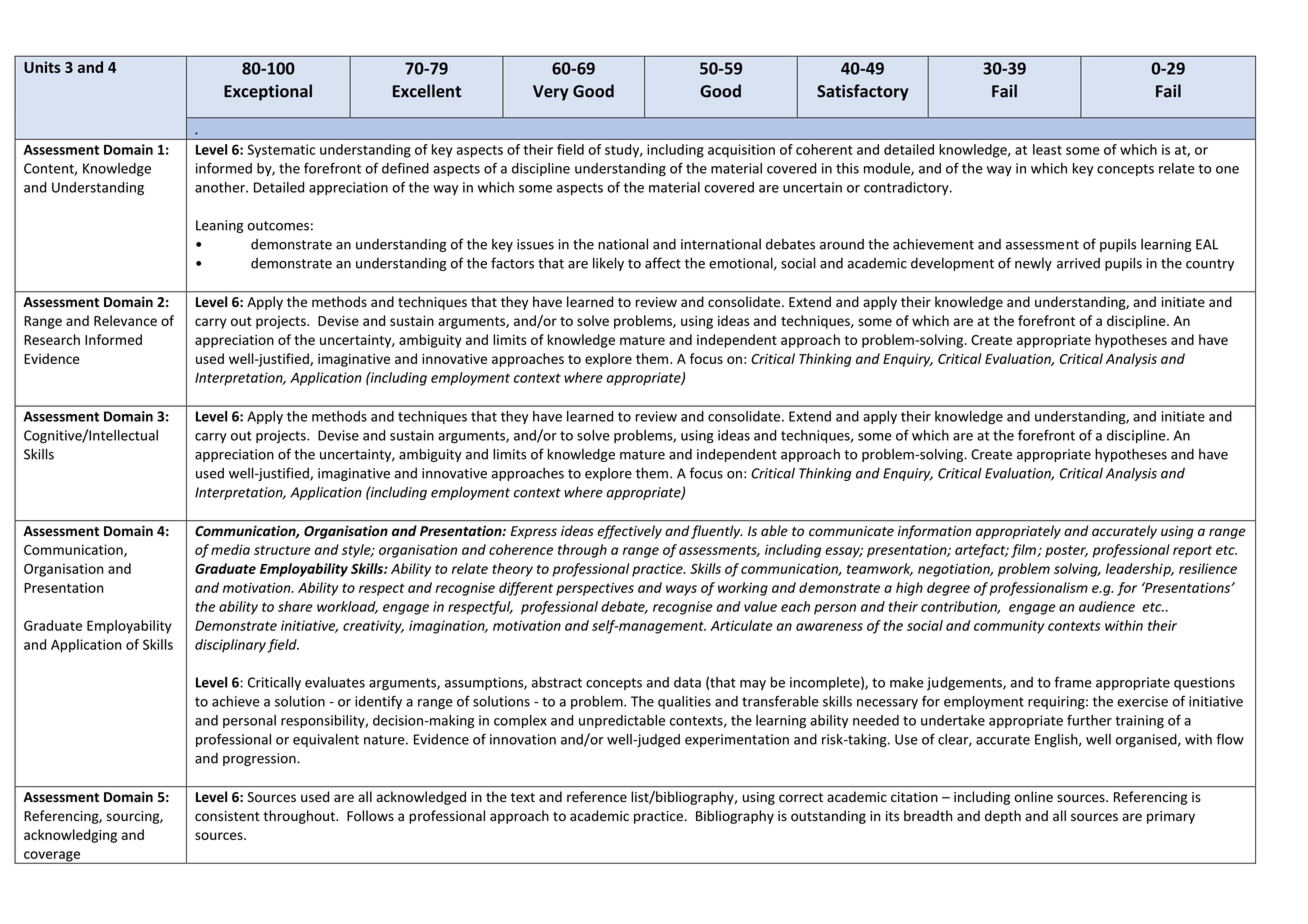 This screenshot has height=924, width=1308. I want to click on least, so click(1047, 149).
